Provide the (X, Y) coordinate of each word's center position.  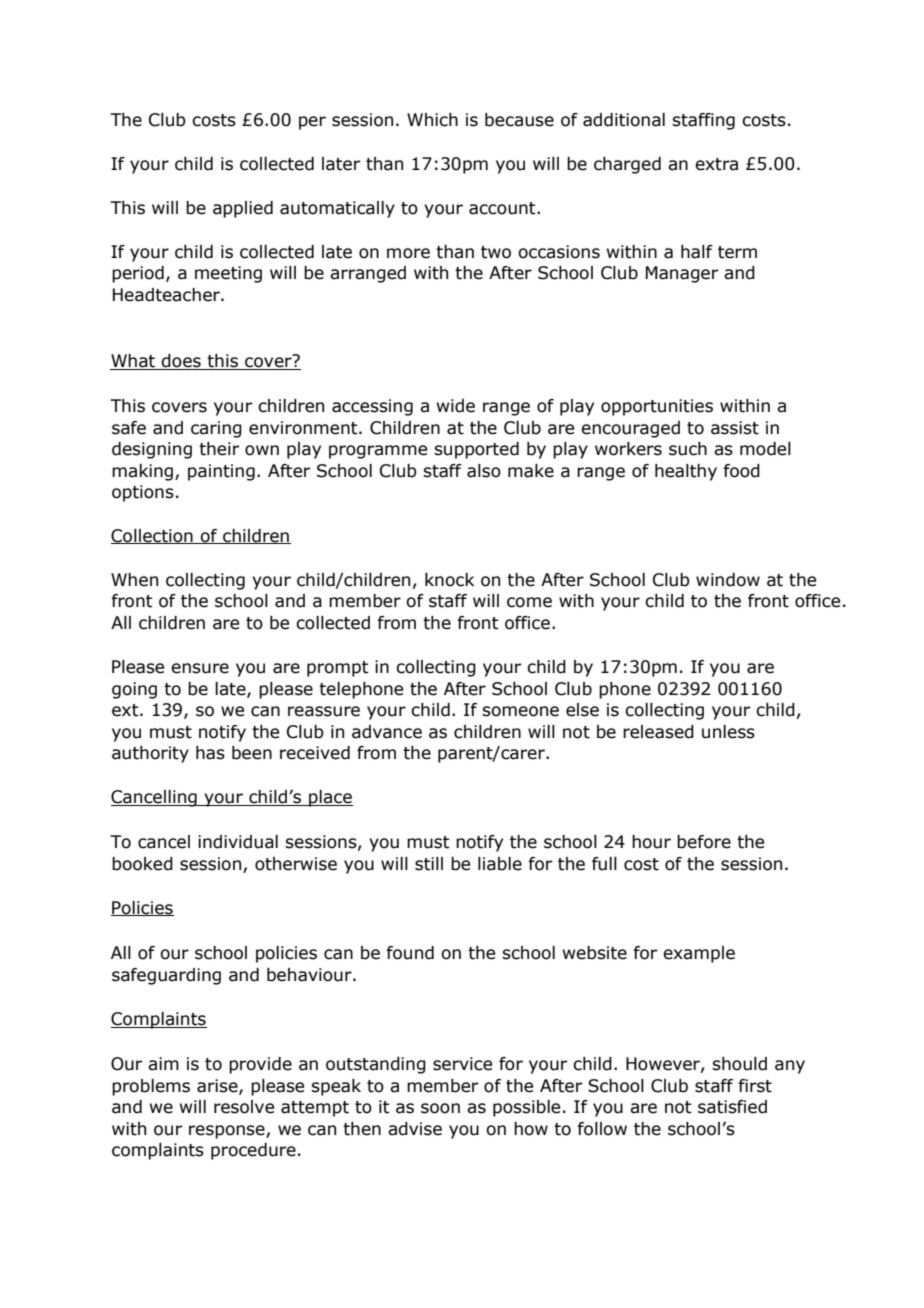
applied (243, 209)
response (228, 1132)
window (728, 580)
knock (449, 580)
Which (432, 120)
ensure (200, 668)
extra (716, 164)
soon (440, 1108)
